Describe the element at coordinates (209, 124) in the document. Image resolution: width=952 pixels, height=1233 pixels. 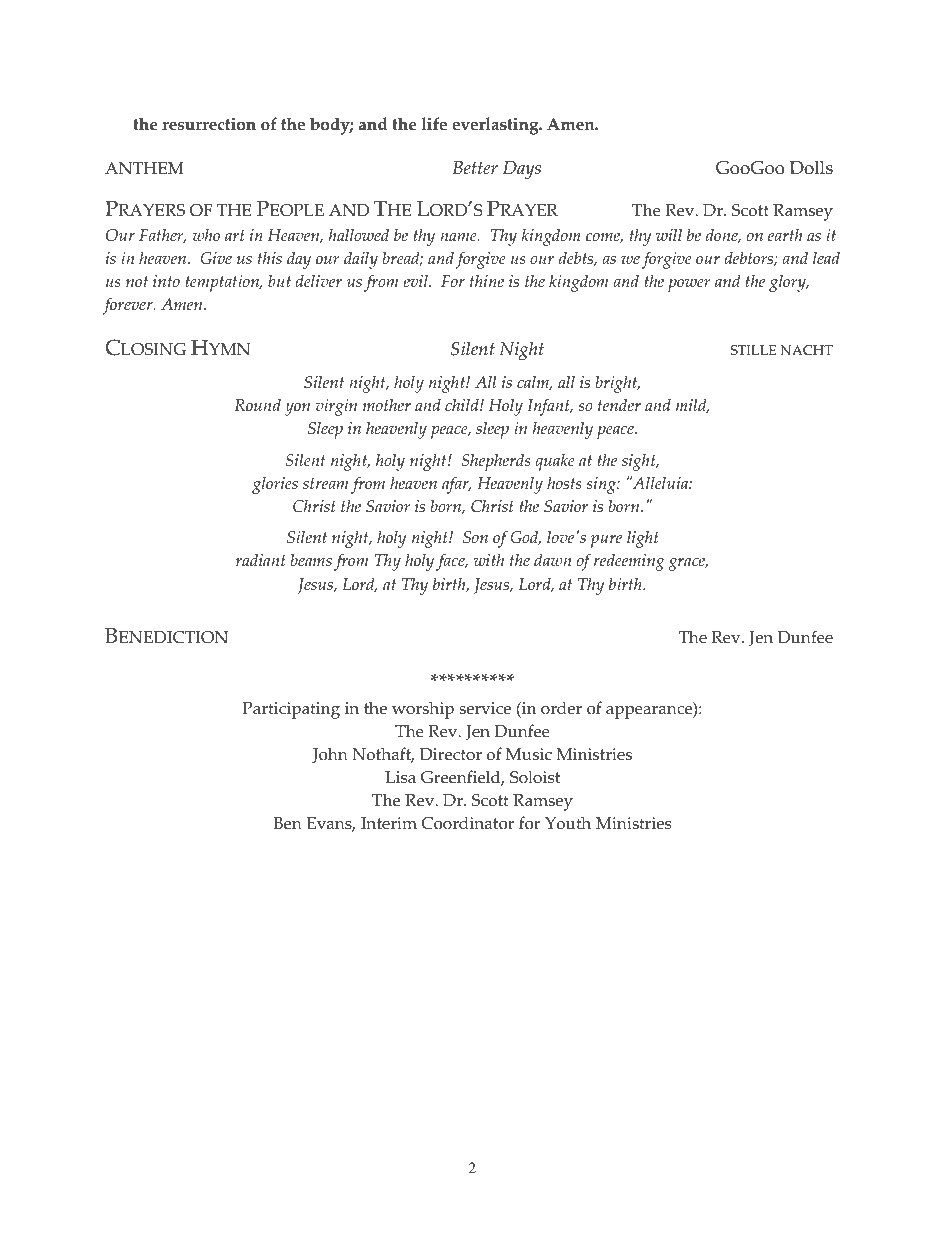
I see `resurrection` at that location.
